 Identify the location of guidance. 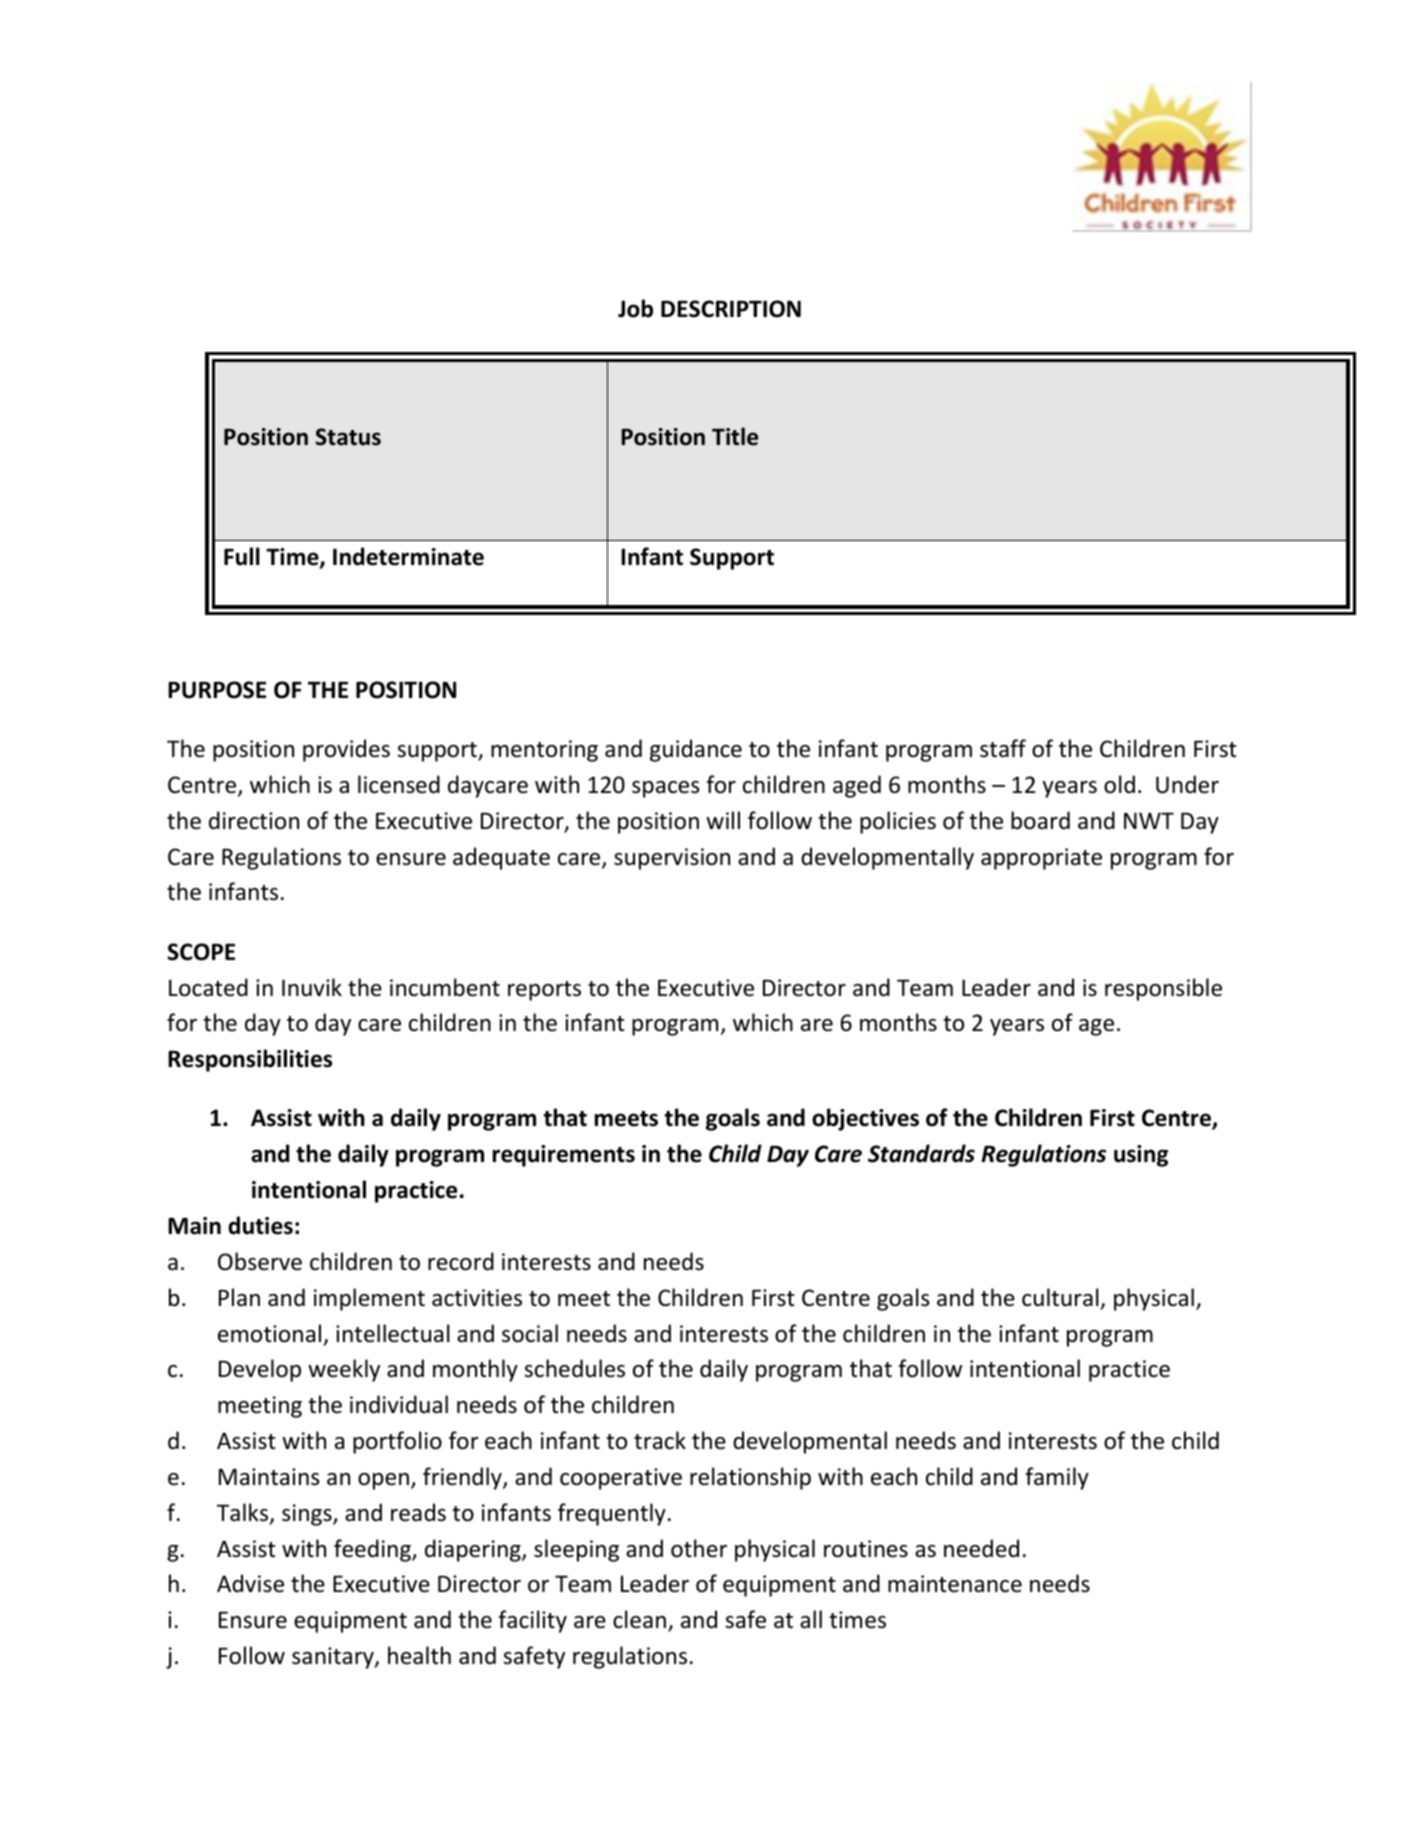
(696, 750).
